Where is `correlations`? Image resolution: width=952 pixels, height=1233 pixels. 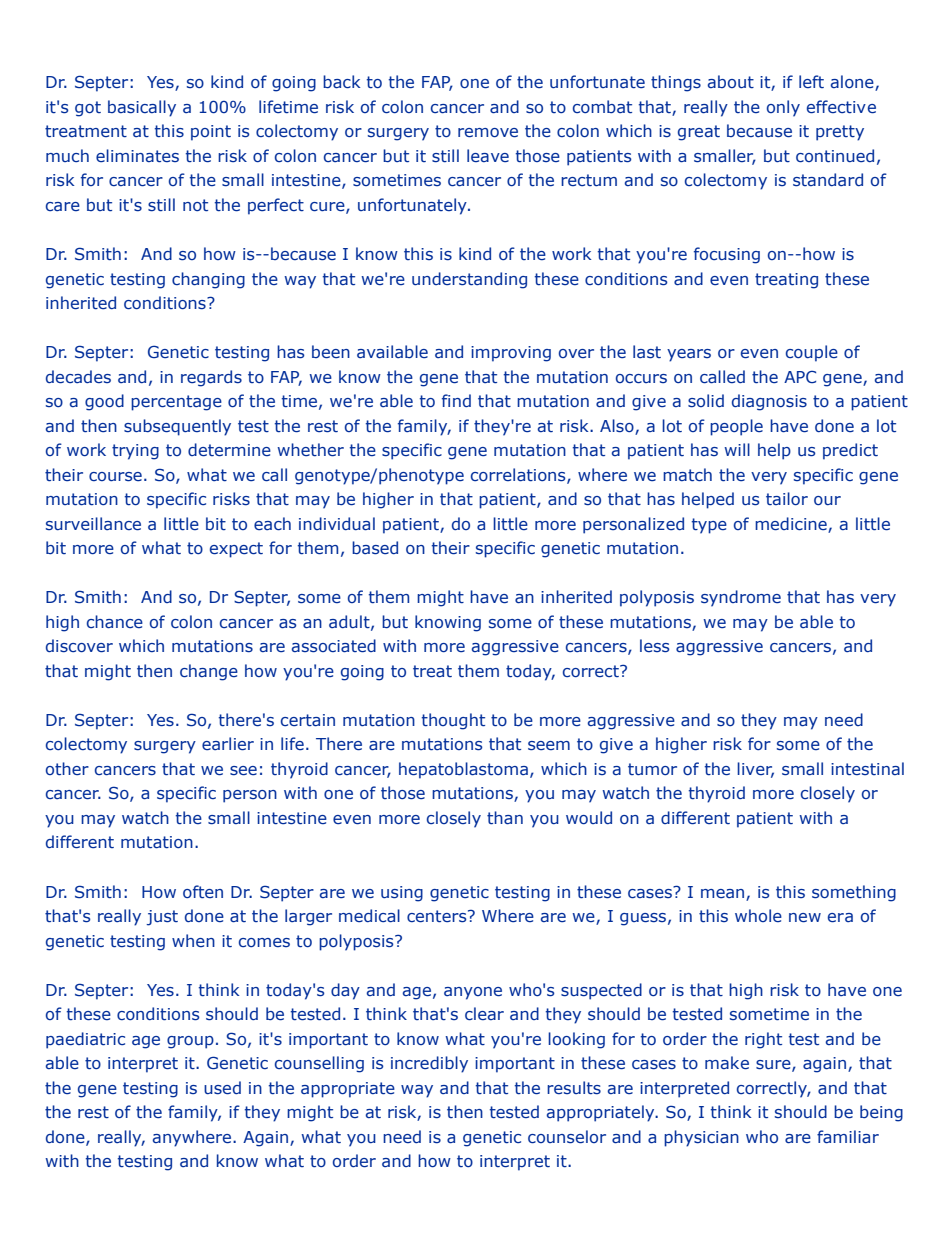
correlations is located at coordinates (519, 475).
